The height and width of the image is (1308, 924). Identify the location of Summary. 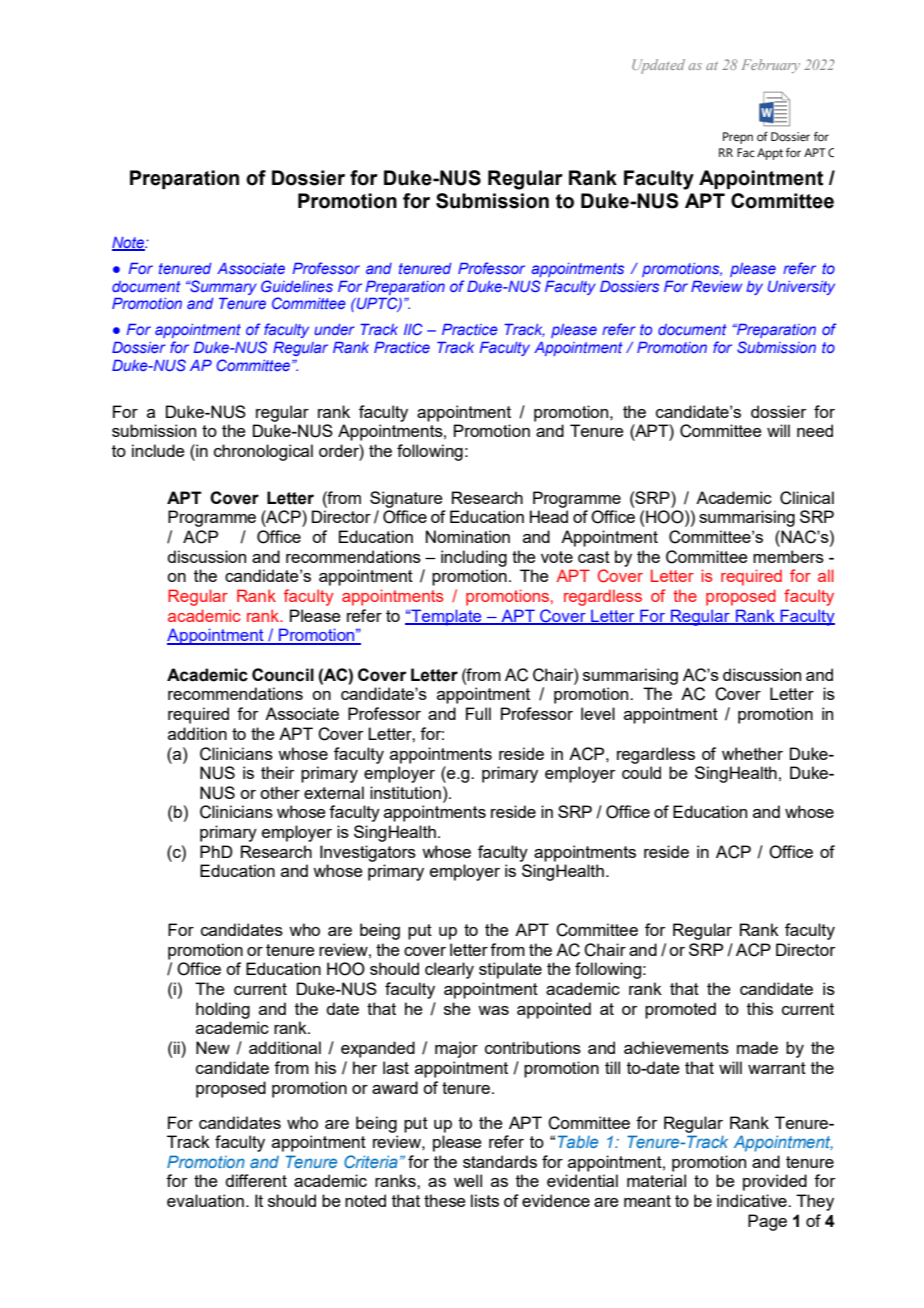
(222, 287).
